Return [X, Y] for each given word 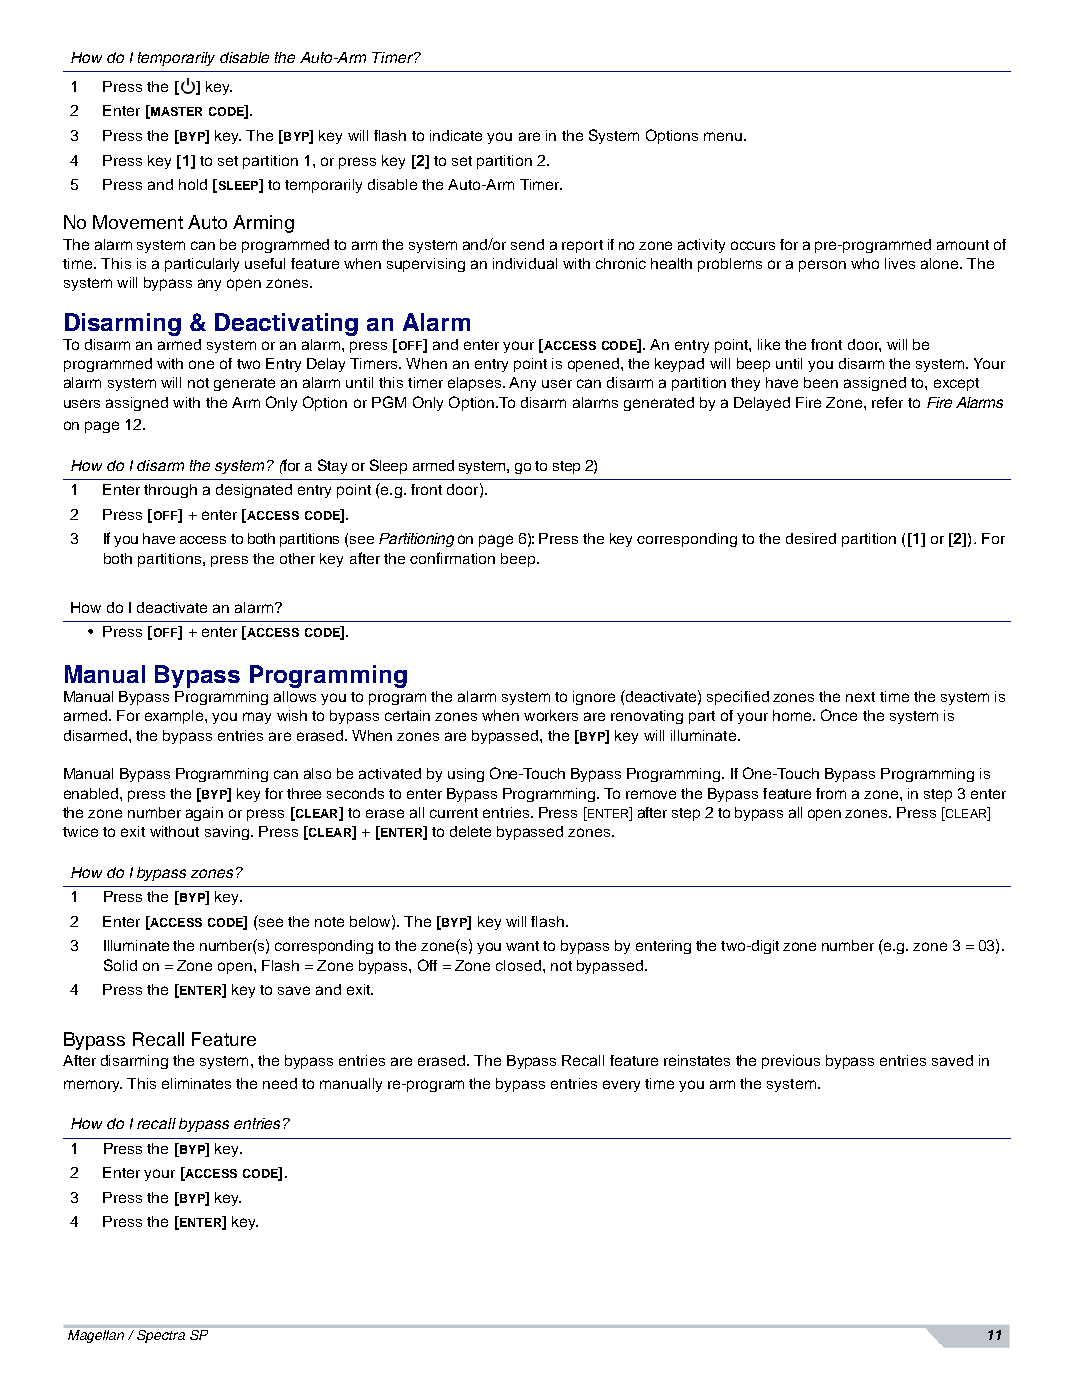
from [831, 793]
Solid [120, 965]
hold [193, 184]
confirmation [452, 558]
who [865, 263]
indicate [456, 135]
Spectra [161, 1336]
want [522, 946]
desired [811, 538]
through [170, 491]
